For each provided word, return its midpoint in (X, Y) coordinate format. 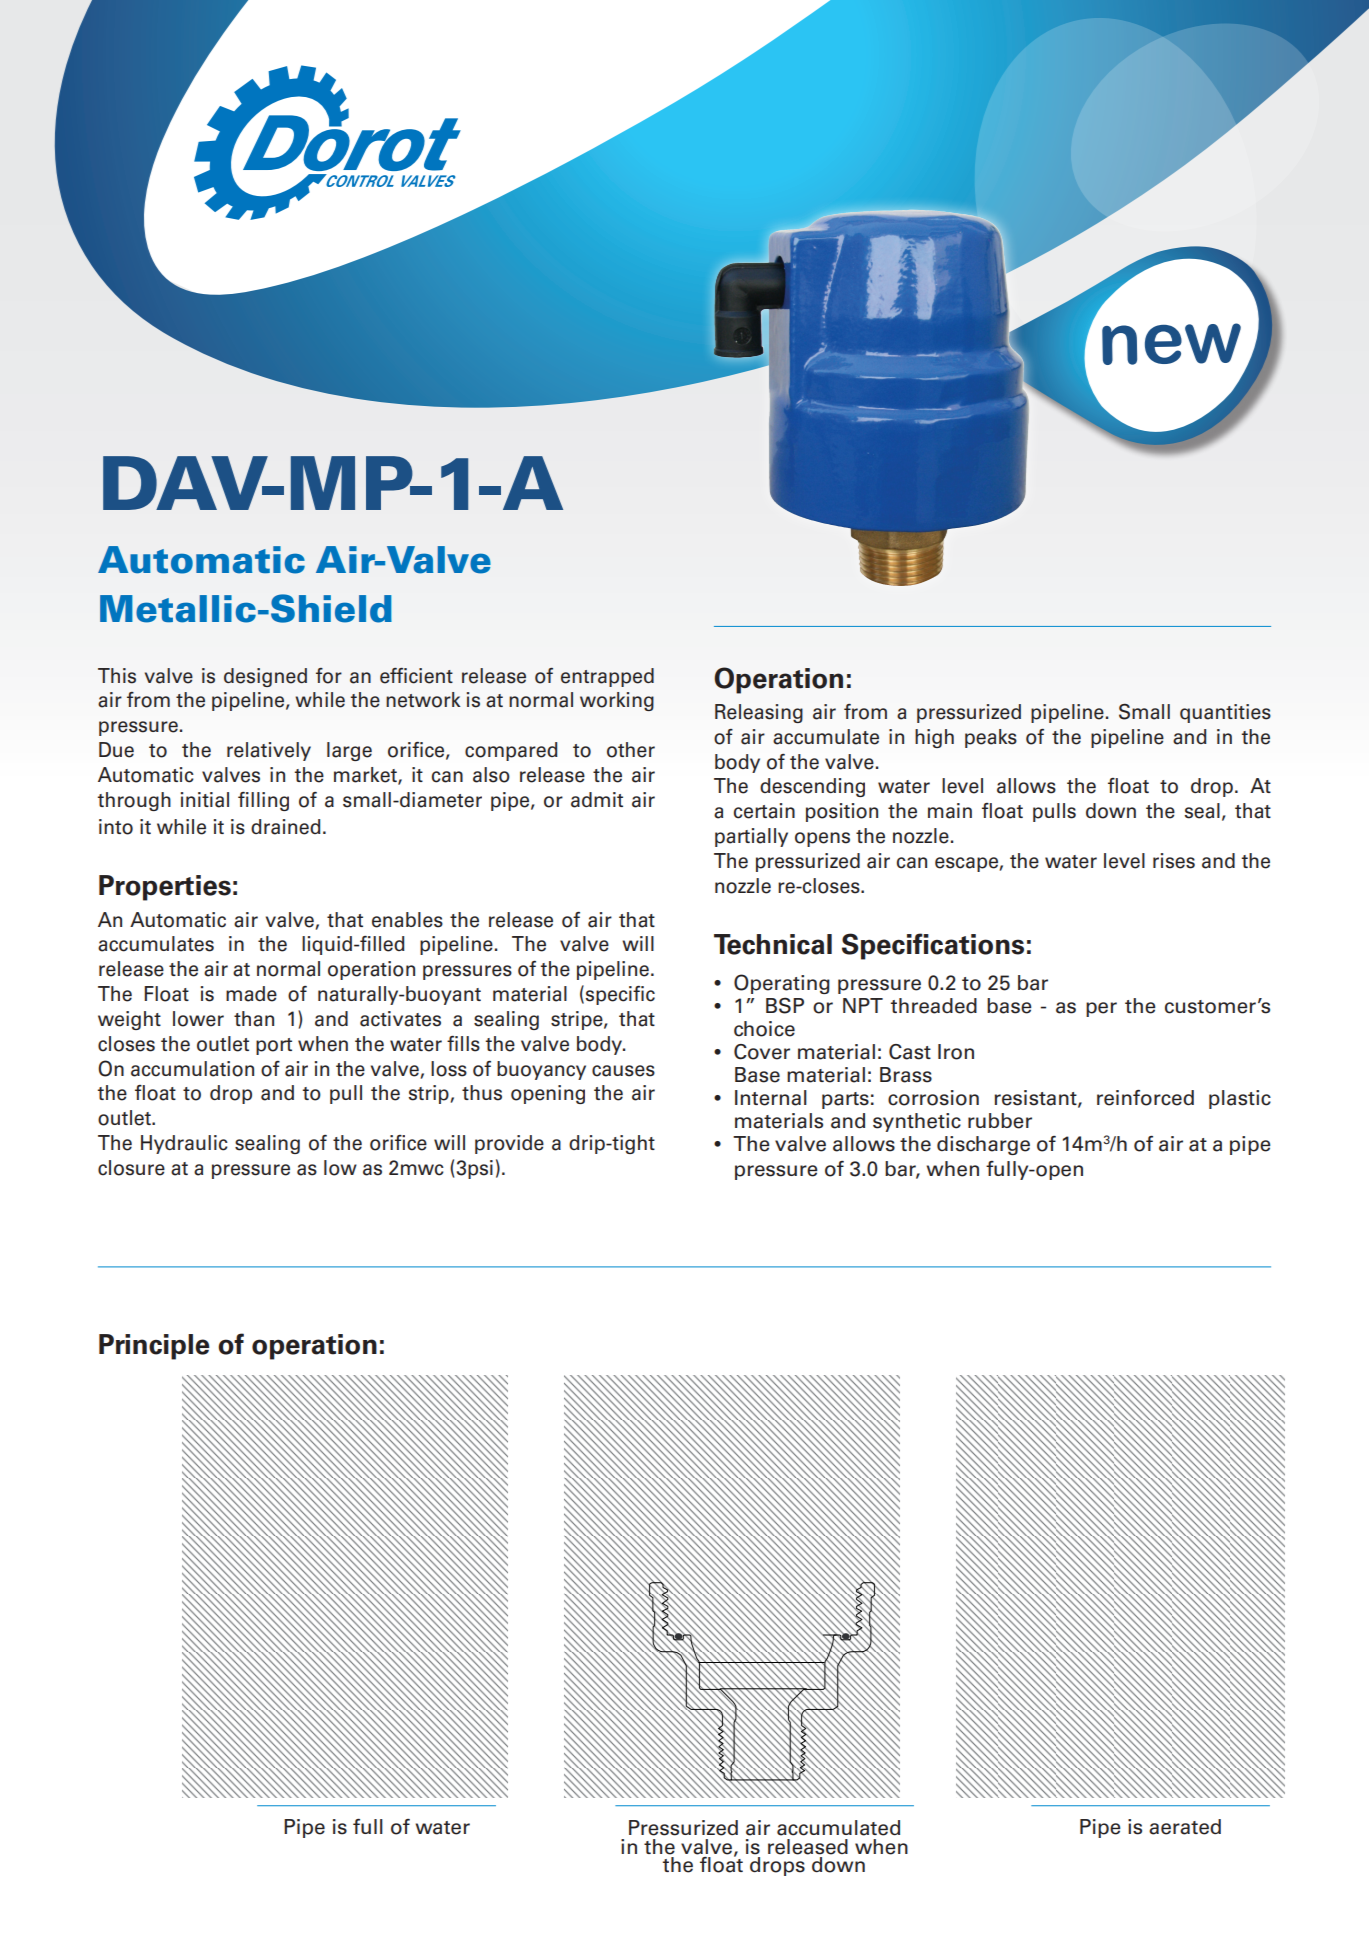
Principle (154, 1347)
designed (265, 677)
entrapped (607, 677)
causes (623, 1071)
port (274, 1046)
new (1171, 344)
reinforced (1145, 1098)
